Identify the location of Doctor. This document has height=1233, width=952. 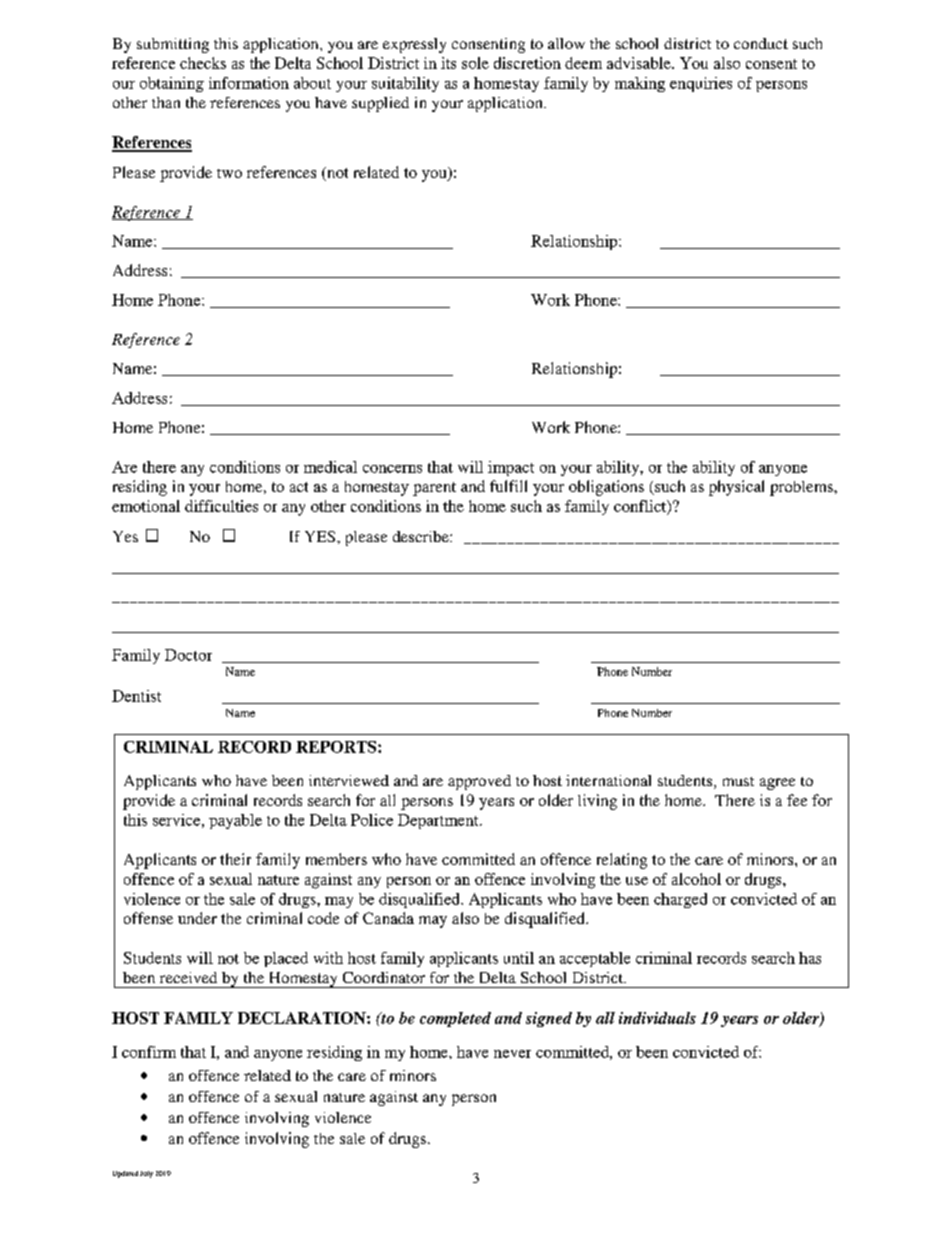
(188, 655).
